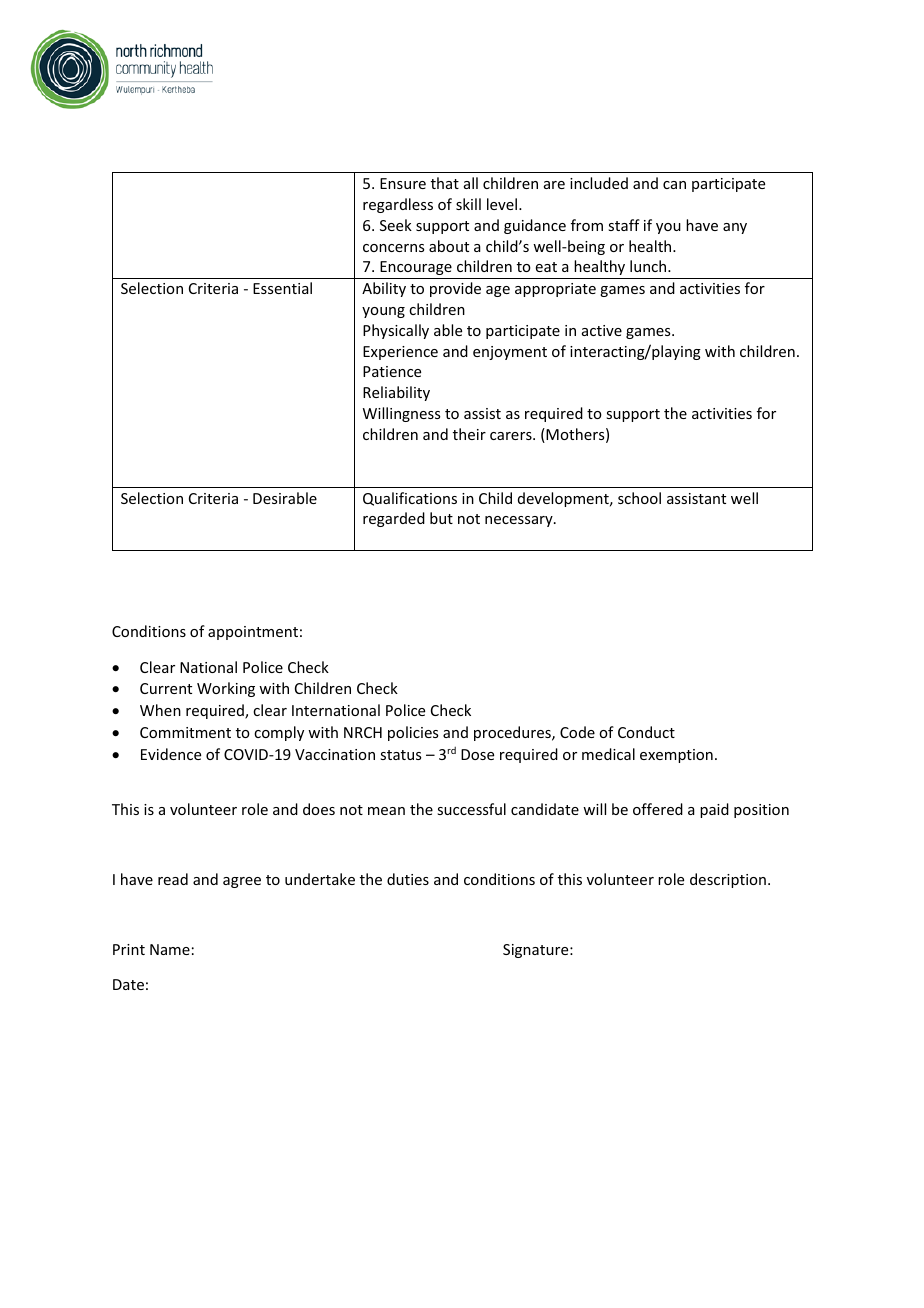  What do you see at coordinates (441, 518) in the screenshot?
I see `but` at bounding box center [441, 518].
